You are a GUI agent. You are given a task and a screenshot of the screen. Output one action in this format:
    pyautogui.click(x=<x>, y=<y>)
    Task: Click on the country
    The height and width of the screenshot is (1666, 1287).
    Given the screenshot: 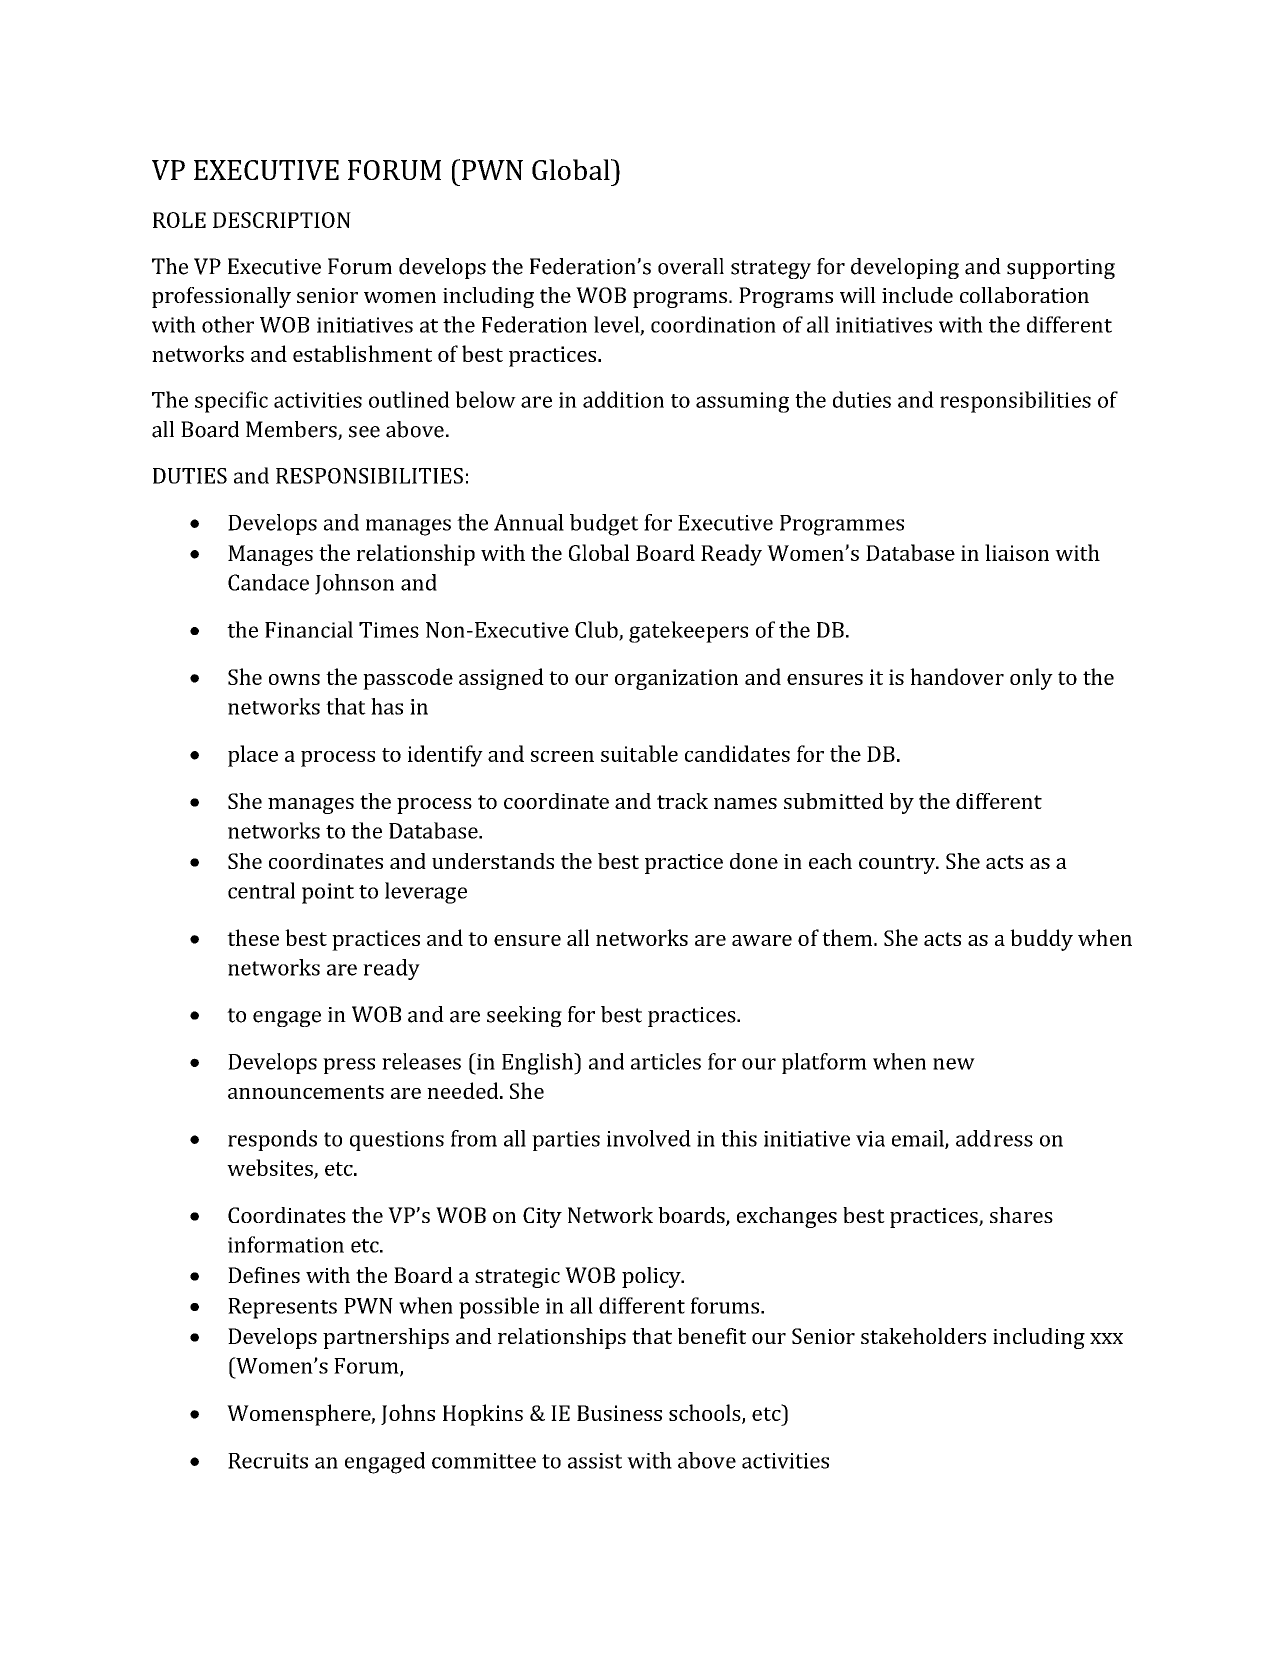 What is the action you would take?
    pyautogui.click(x=898, y=864)
